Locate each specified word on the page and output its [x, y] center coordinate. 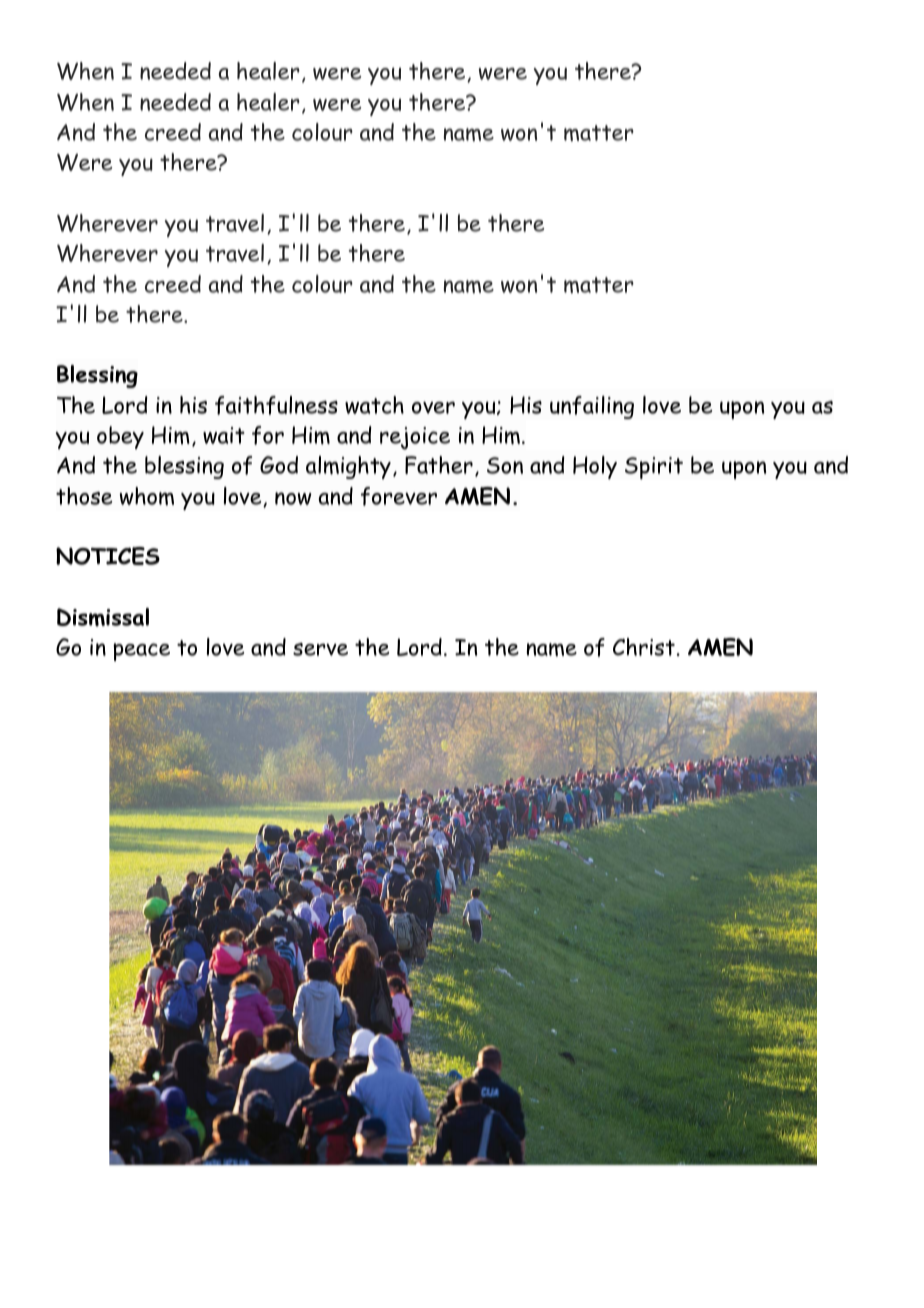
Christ [644, 647]
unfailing [592, 407]
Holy [595, 467]
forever [399, 496]
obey [120, 437]
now [293, 498]
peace [141, 652]
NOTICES [108, 556]
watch [374, 405]
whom [147, 496]
